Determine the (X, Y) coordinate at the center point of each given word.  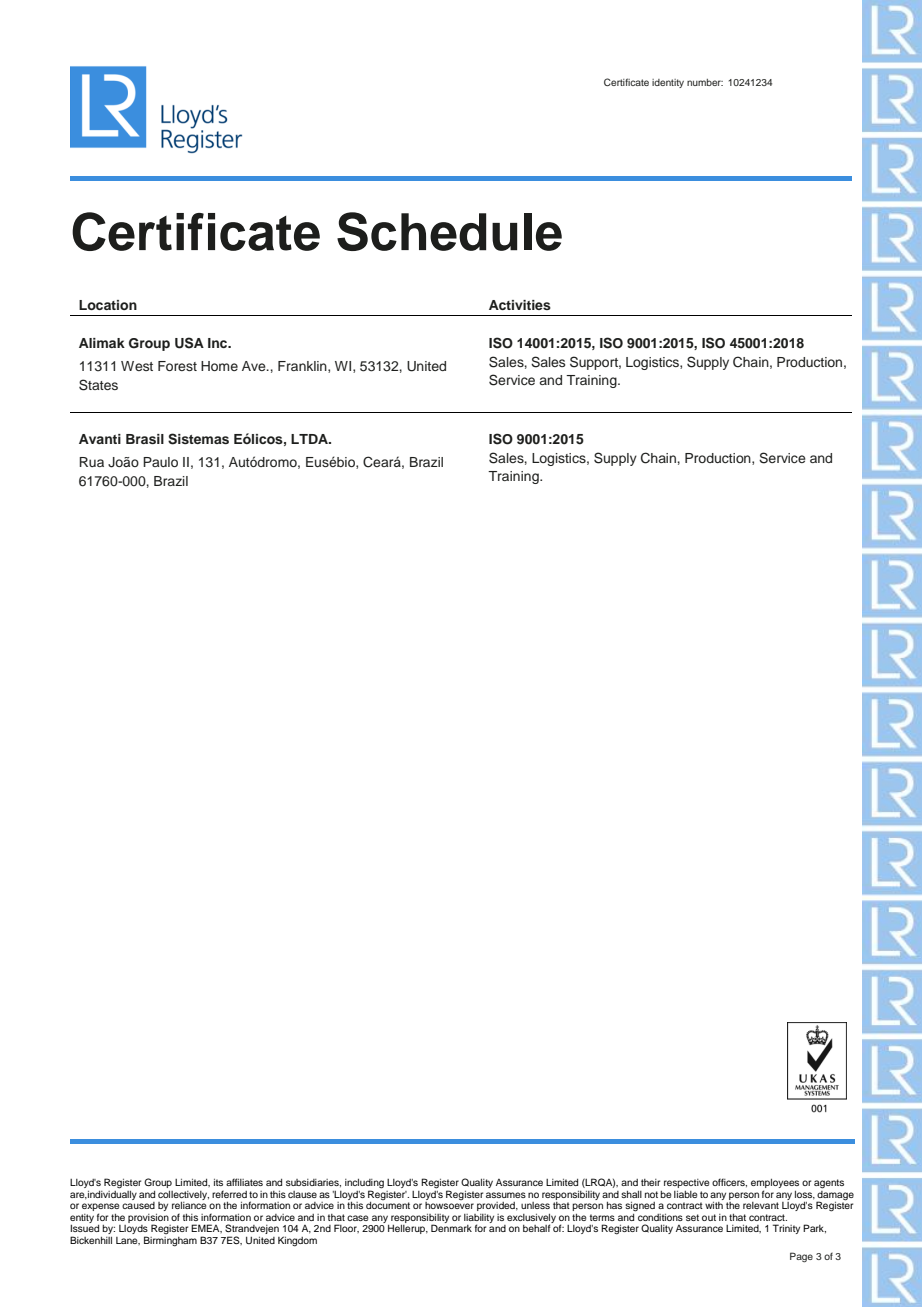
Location (108, 305)
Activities (520, 305)
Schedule (449, 231)
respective (686, 1183)
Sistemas (198, 439)
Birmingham (170, 1241)
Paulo (160, 462)
